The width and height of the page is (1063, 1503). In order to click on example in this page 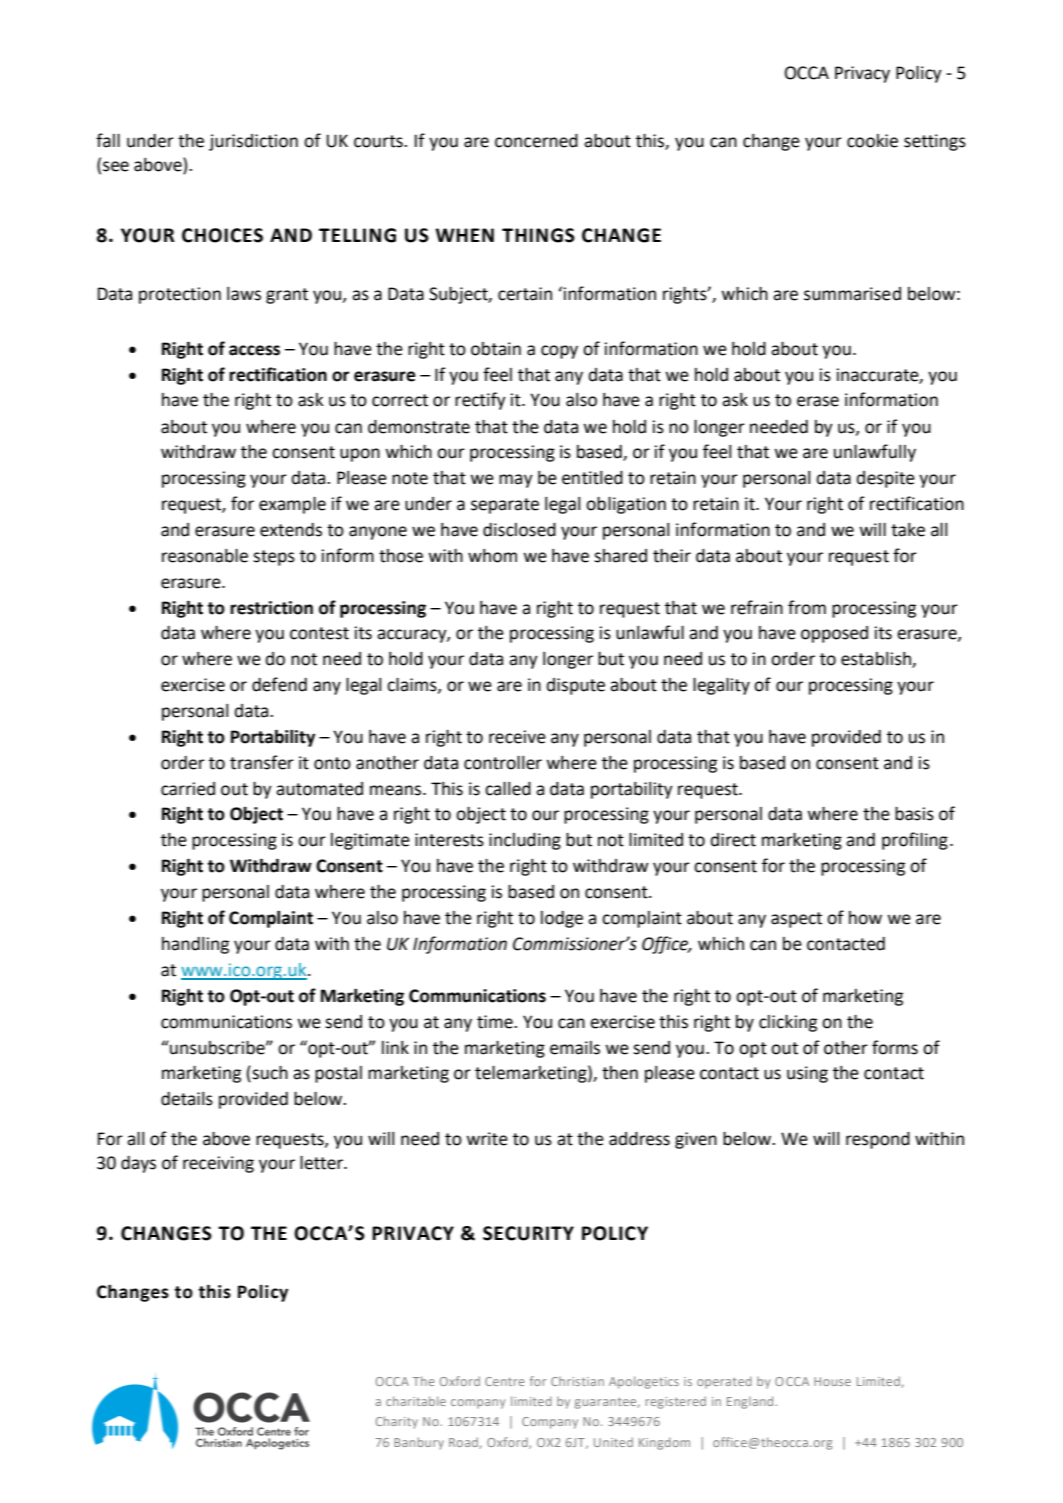, I will do `click(292, 505)`.
